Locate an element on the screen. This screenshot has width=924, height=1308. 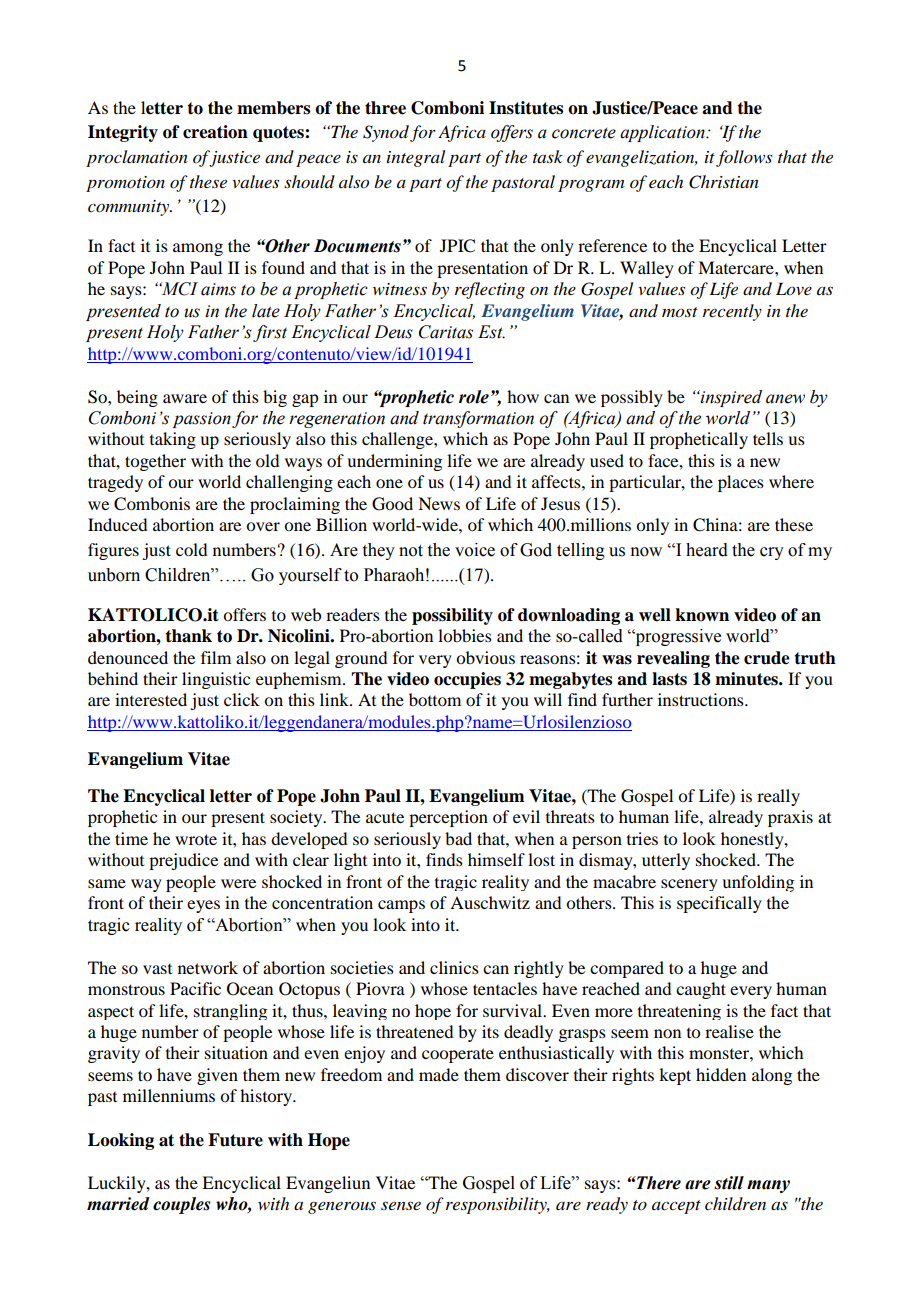
couples is located at coordinates (181, 1205).
